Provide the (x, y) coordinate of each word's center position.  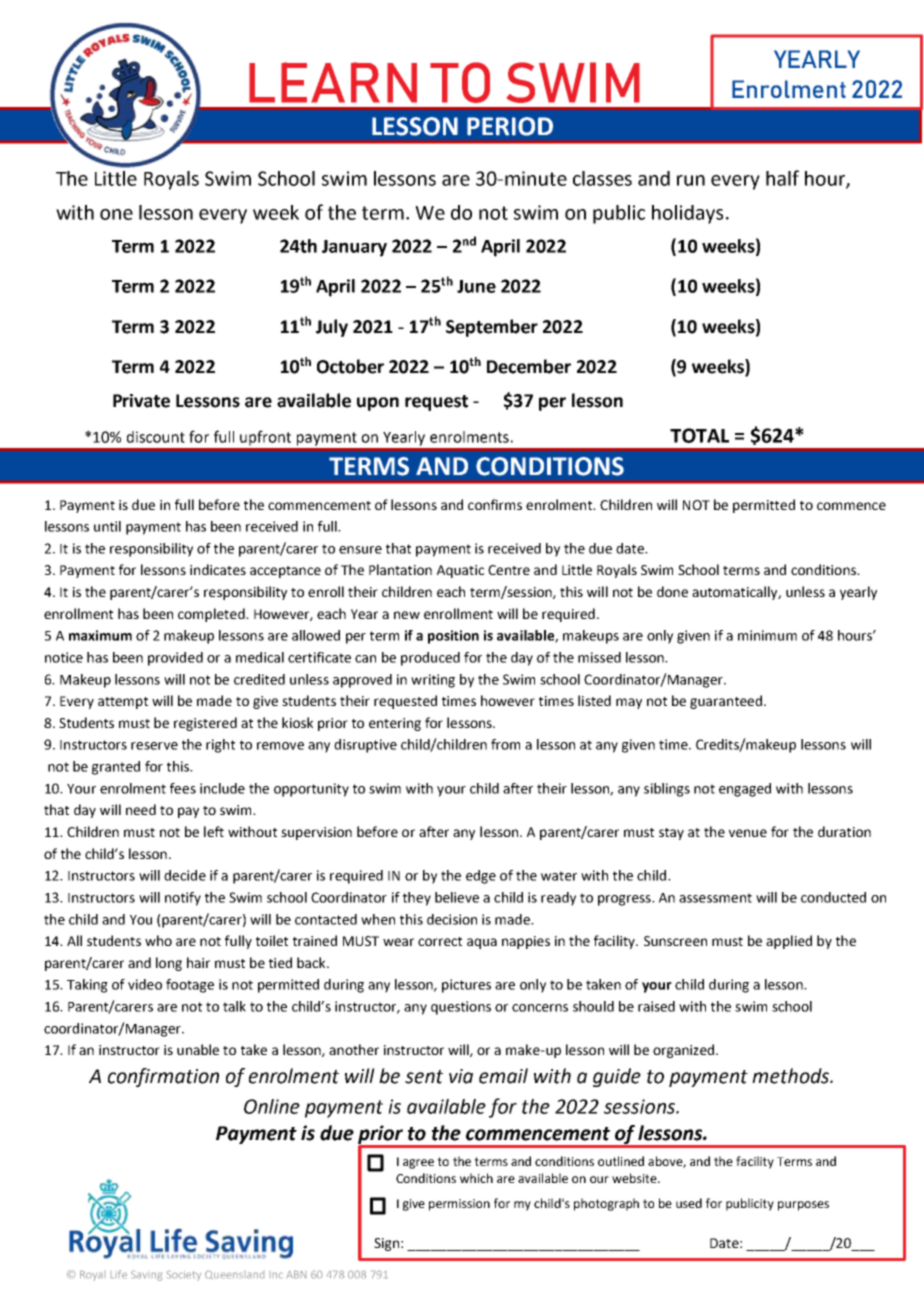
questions (461, 1008)
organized (683, 1051)
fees (183, 788)
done (672, 591)
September (492, 328)
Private (141, 401)
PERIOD (510, 126)
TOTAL (699, 435)
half (782, 178)
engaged (745, 790)
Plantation (400, 569)
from (505, 744)
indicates (218, 569)
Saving (146, 1276)
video (145, 984)
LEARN (333, 82)
